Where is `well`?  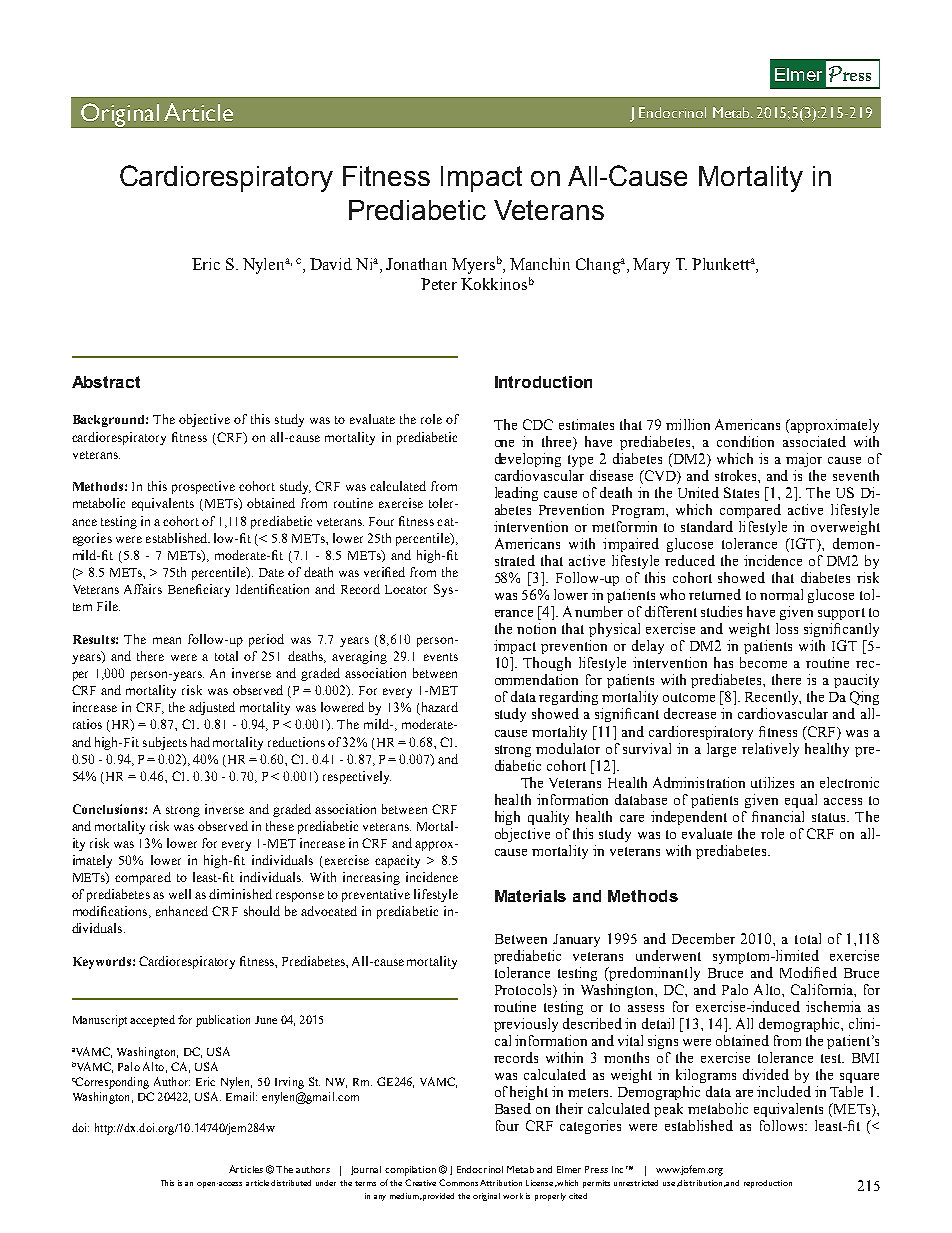
well is located at coordinates (180, 894).
